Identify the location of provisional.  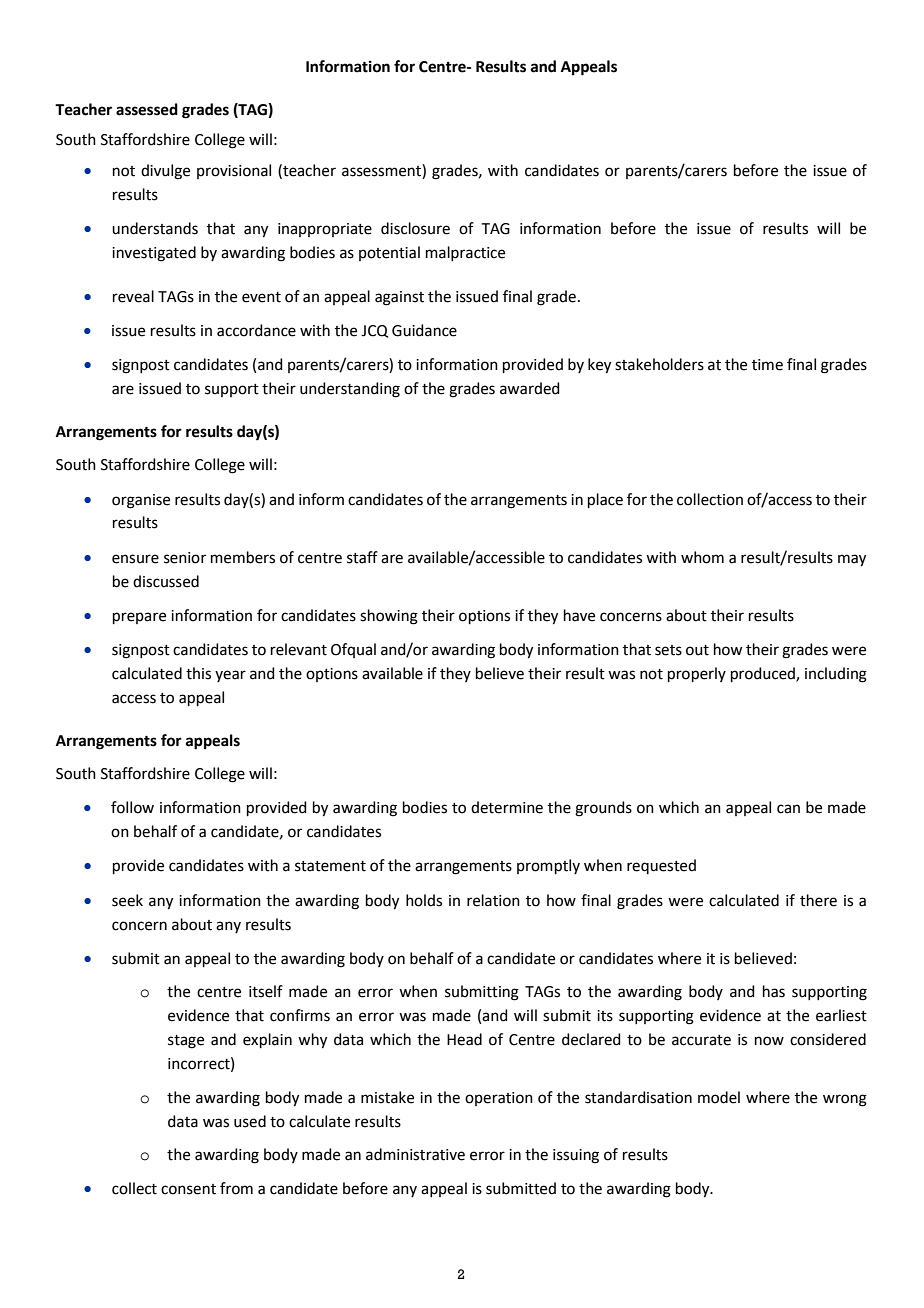
(234, 171).
